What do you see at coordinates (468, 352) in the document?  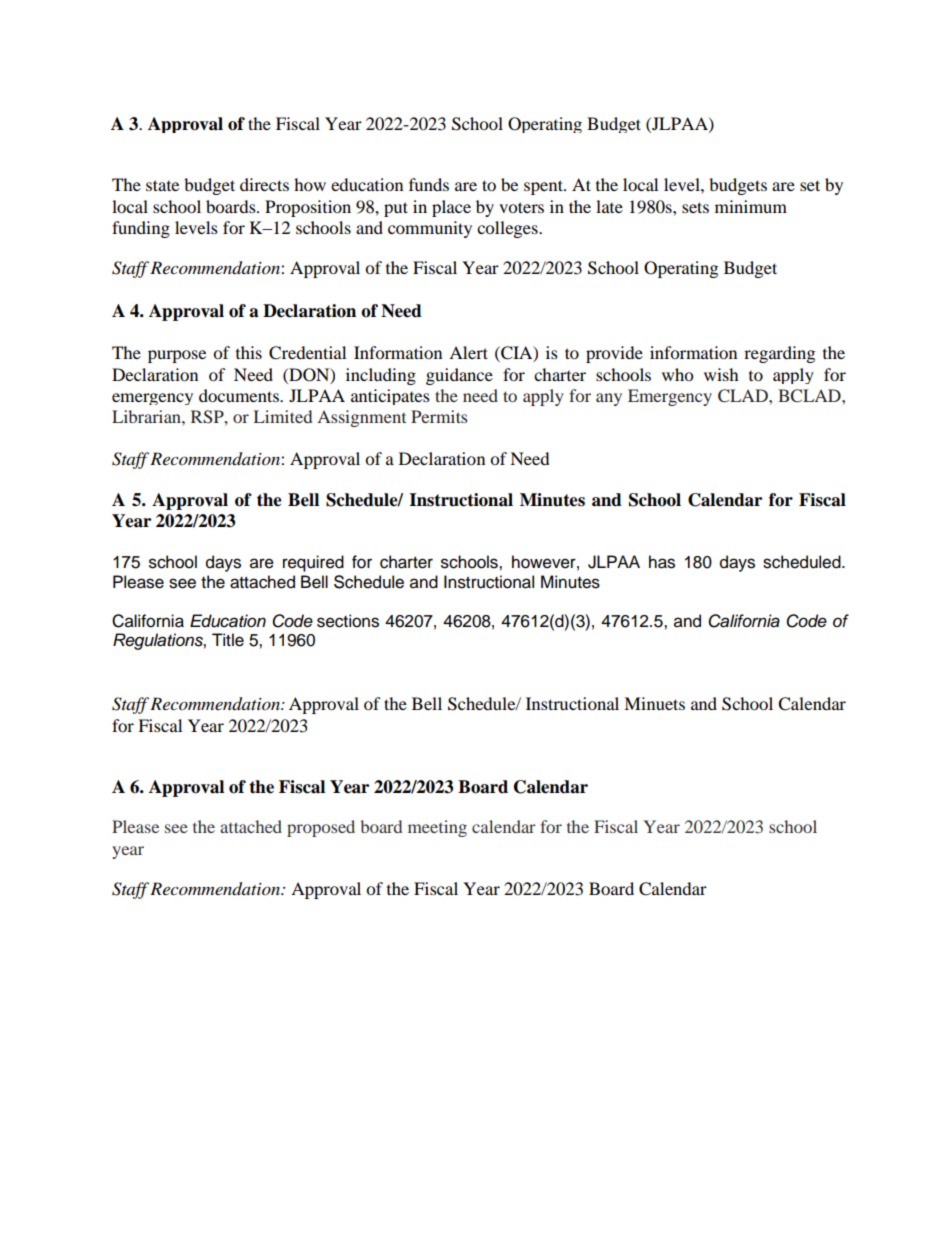 I see `Alert` at bounding box center [468, 352].
